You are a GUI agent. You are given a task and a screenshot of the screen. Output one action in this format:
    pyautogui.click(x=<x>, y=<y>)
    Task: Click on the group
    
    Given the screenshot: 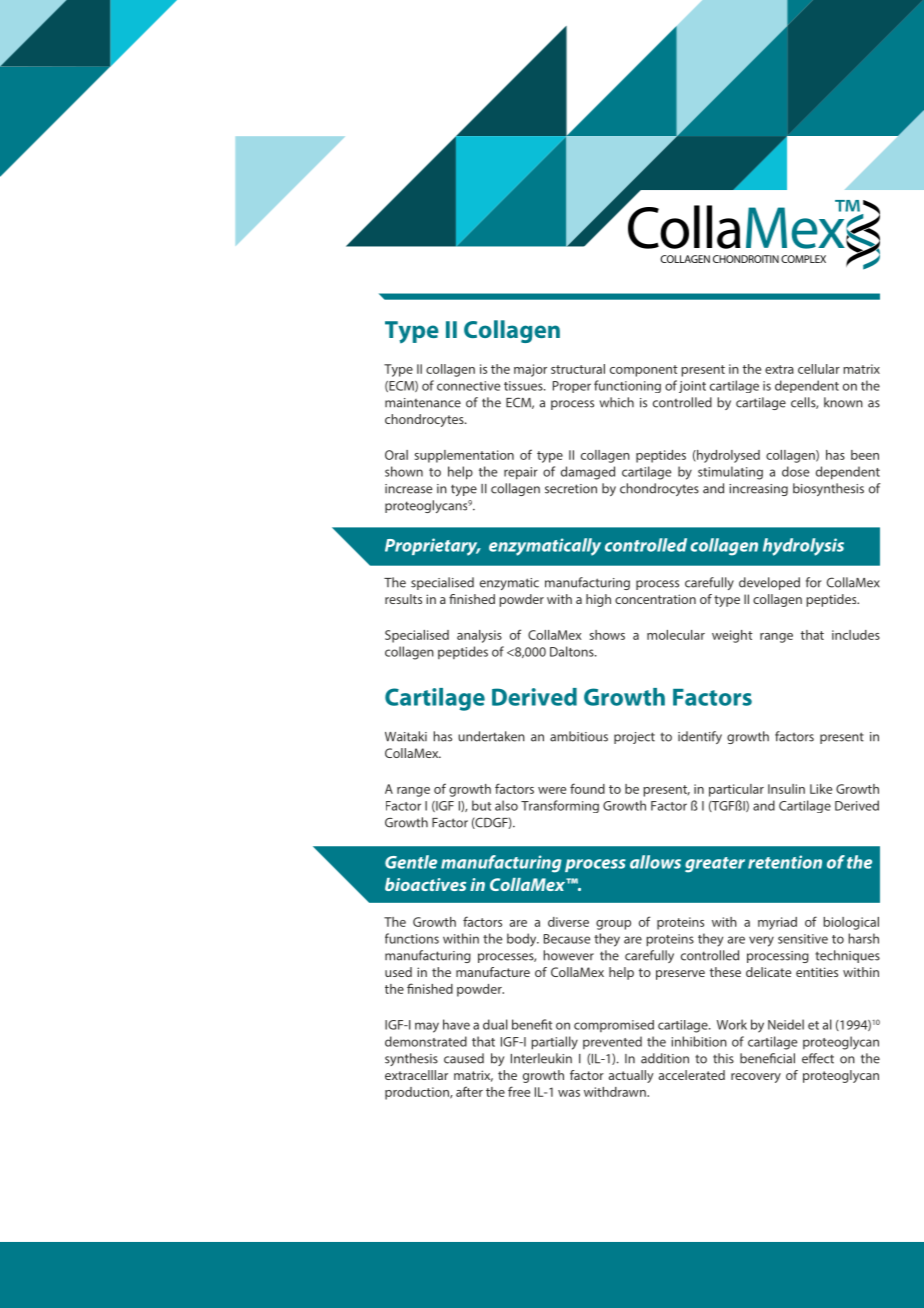 What is the action you would take?
    pyautogui.click(x=613, y=925)
